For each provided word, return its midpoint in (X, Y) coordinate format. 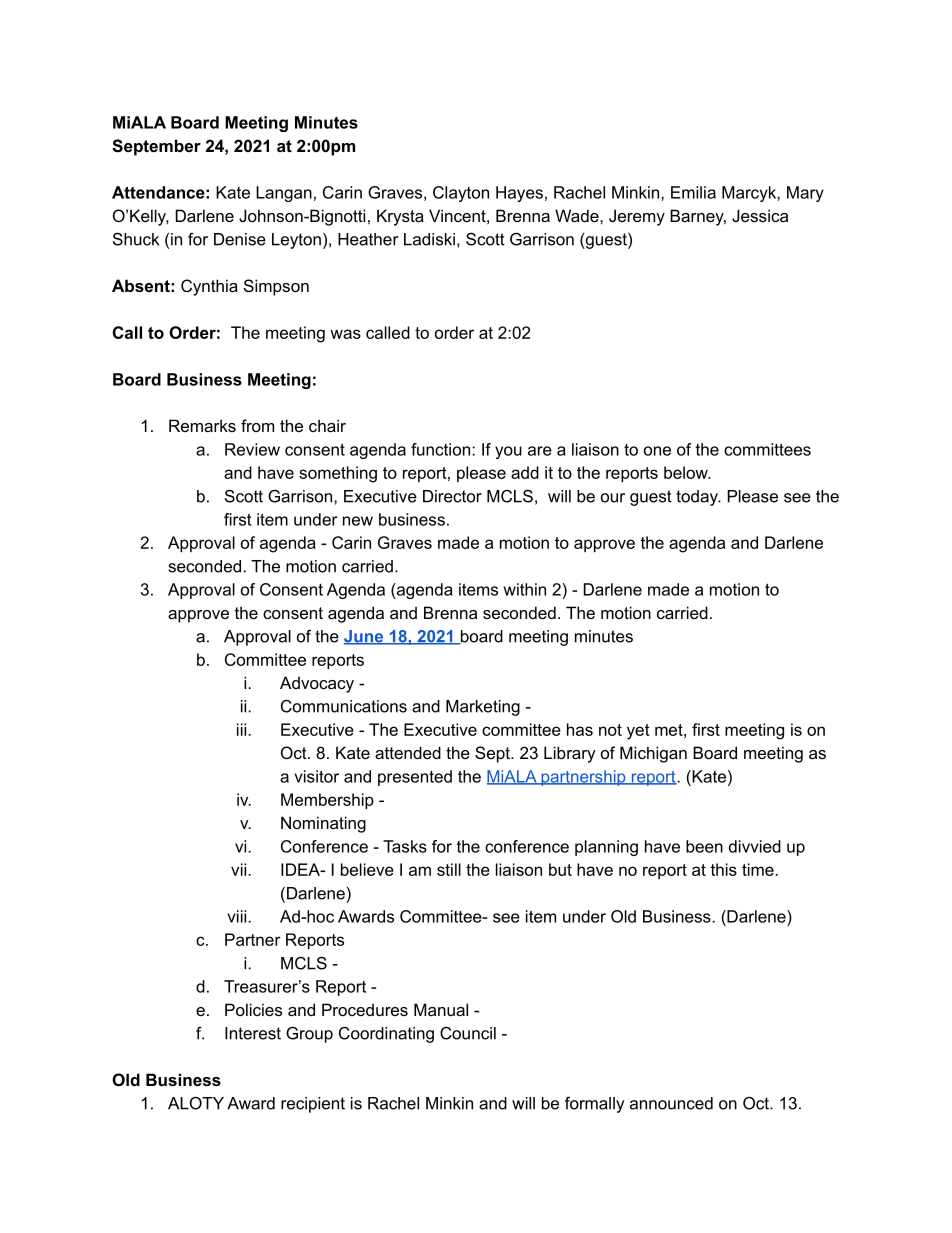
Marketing (483, 708)
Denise (240, 239)
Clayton (461, 194)
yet (638, 732)
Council (468, 1033)
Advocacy (317, 684)
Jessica (760, 215)
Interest (253, 1033)
